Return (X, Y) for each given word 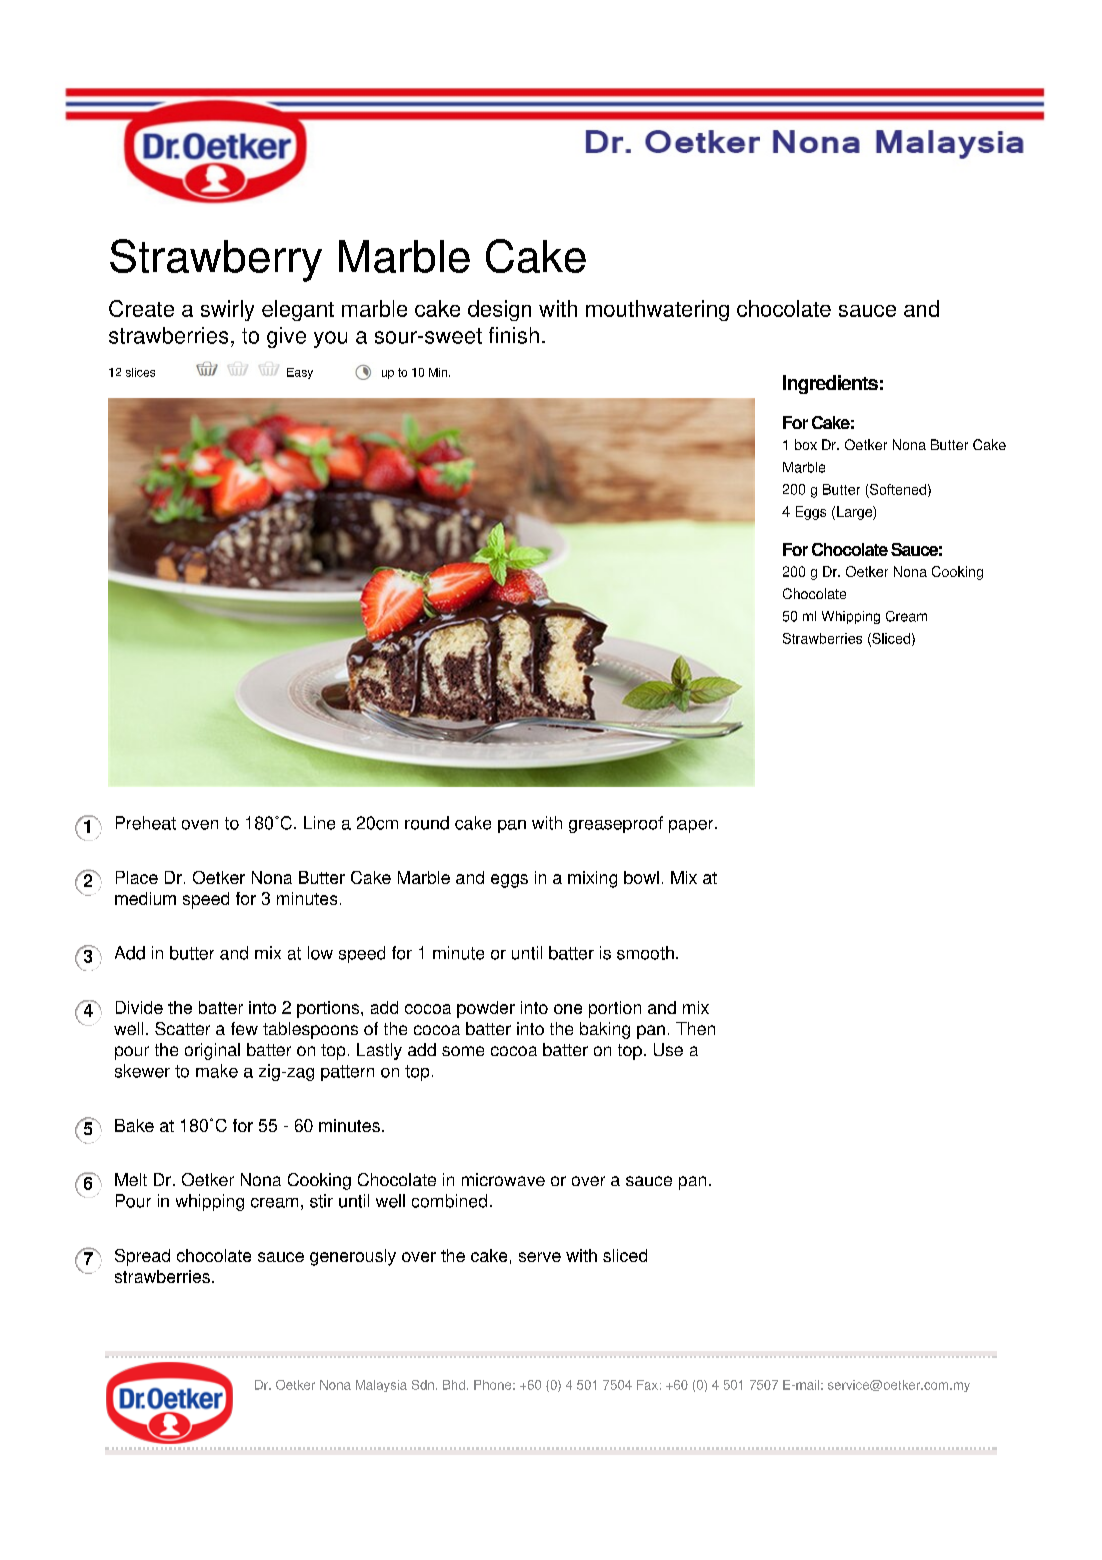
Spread (142, 1257)
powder (486, 1009)
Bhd (454, 1385)
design (499, 310)
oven (200, 825)
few (244, 1028)
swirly (227, 310)
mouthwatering (657, 310)
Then (695, 1028)
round (427, 823)
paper (692, 826)
